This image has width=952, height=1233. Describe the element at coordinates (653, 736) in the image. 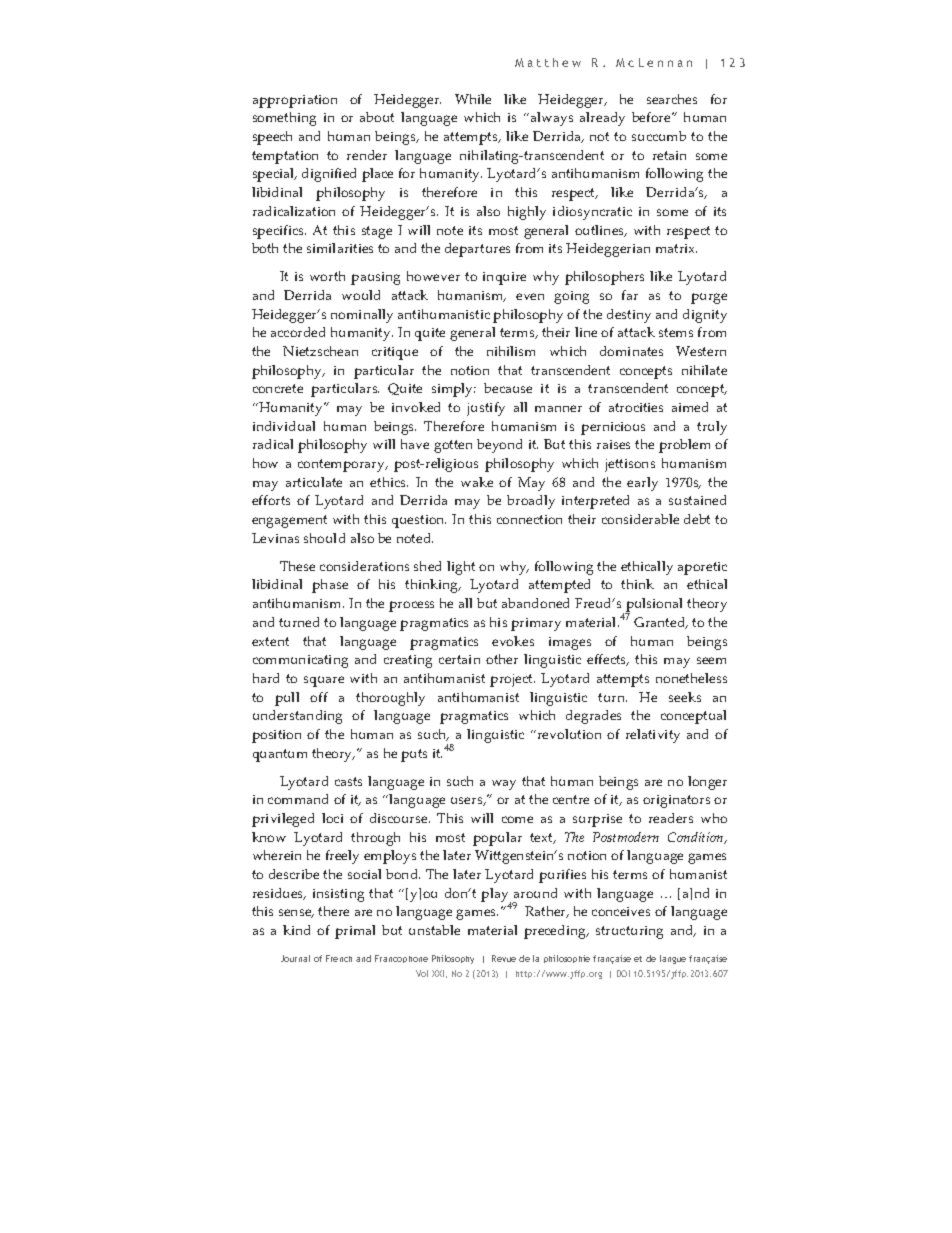

I see `relativity` at that location.
